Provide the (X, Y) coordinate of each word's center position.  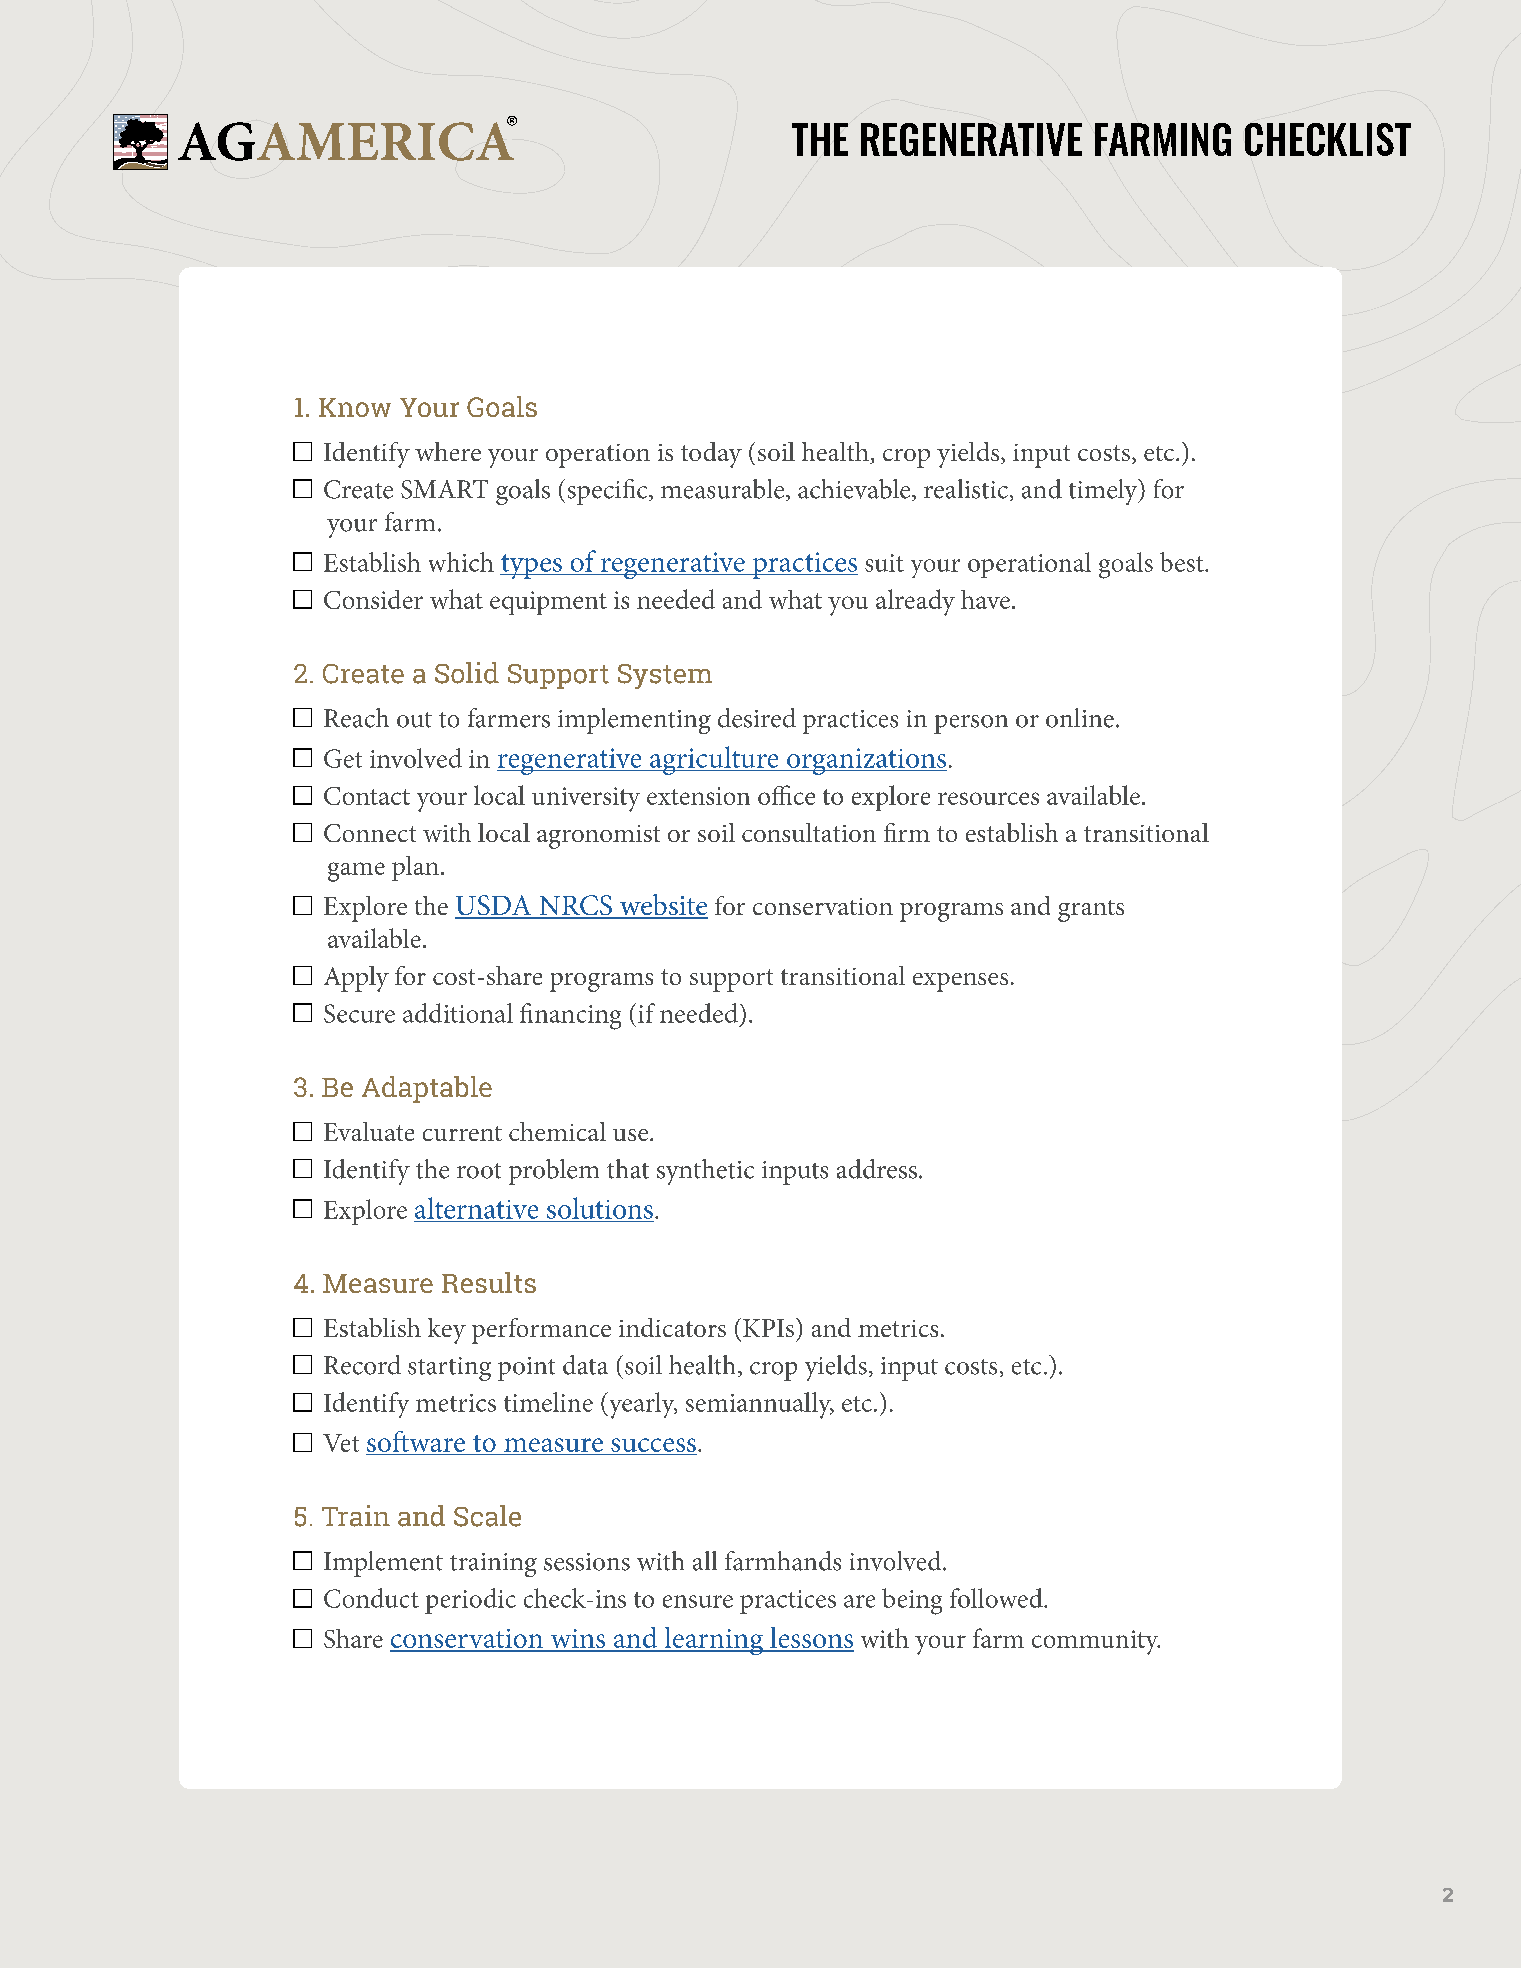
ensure (698, 1601)
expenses (960, 982)
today (711, 455)
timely (1104, 492)
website (663, 906)
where (448, 451)
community (1096, 1642)
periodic (470, 1601)
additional (458, 1013)
